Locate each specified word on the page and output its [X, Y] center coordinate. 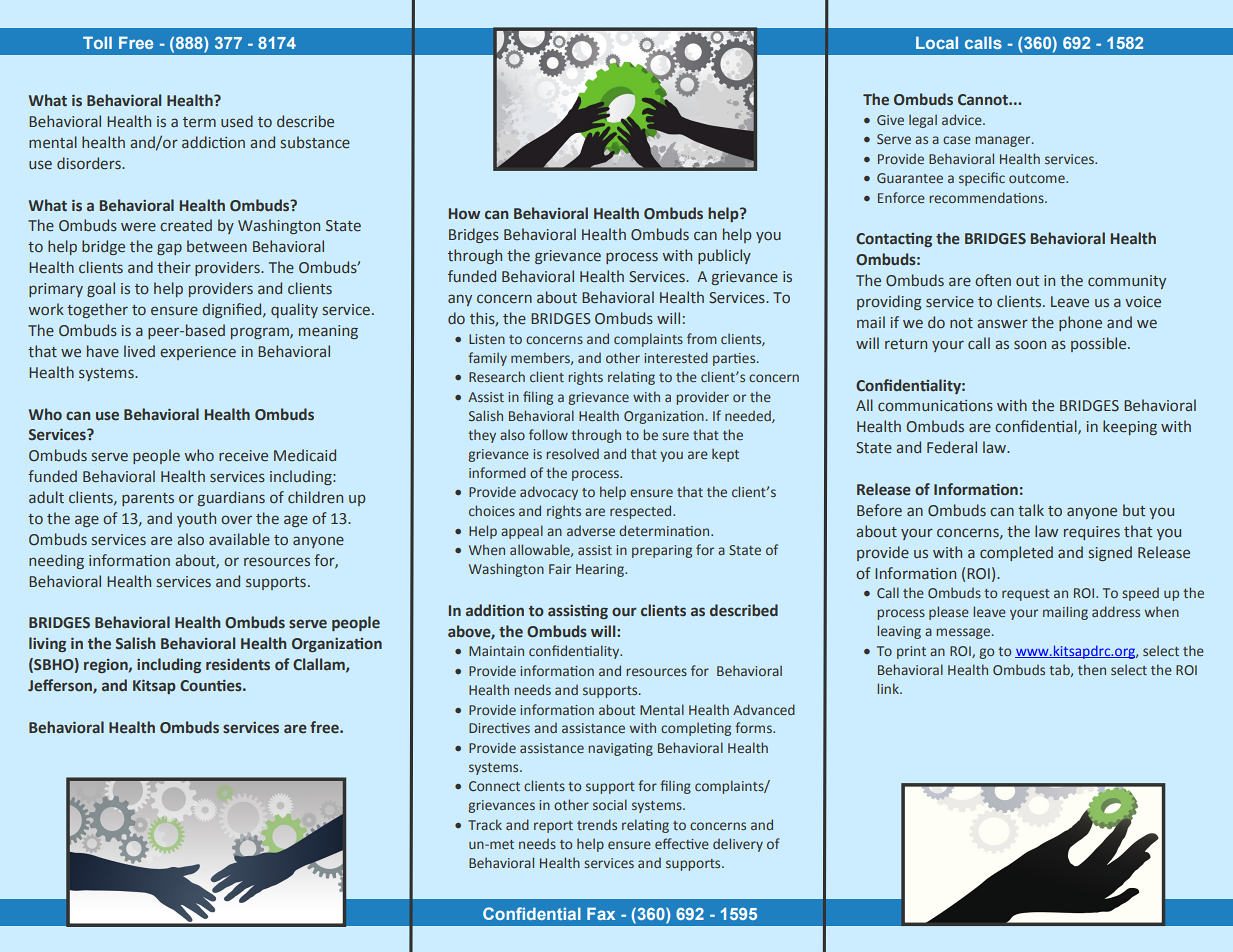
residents [238, 664]
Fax [601, 913]
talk [1031, 510]
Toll [97, 42]
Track [485, 824]
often [993, 280]
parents [148, 499]
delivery [738, 845]
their [174, 267]
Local [937, 42]
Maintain [496, 651]
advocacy [549, 493]
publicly [724, 256]
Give [890, 120]
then [1092, 669]
